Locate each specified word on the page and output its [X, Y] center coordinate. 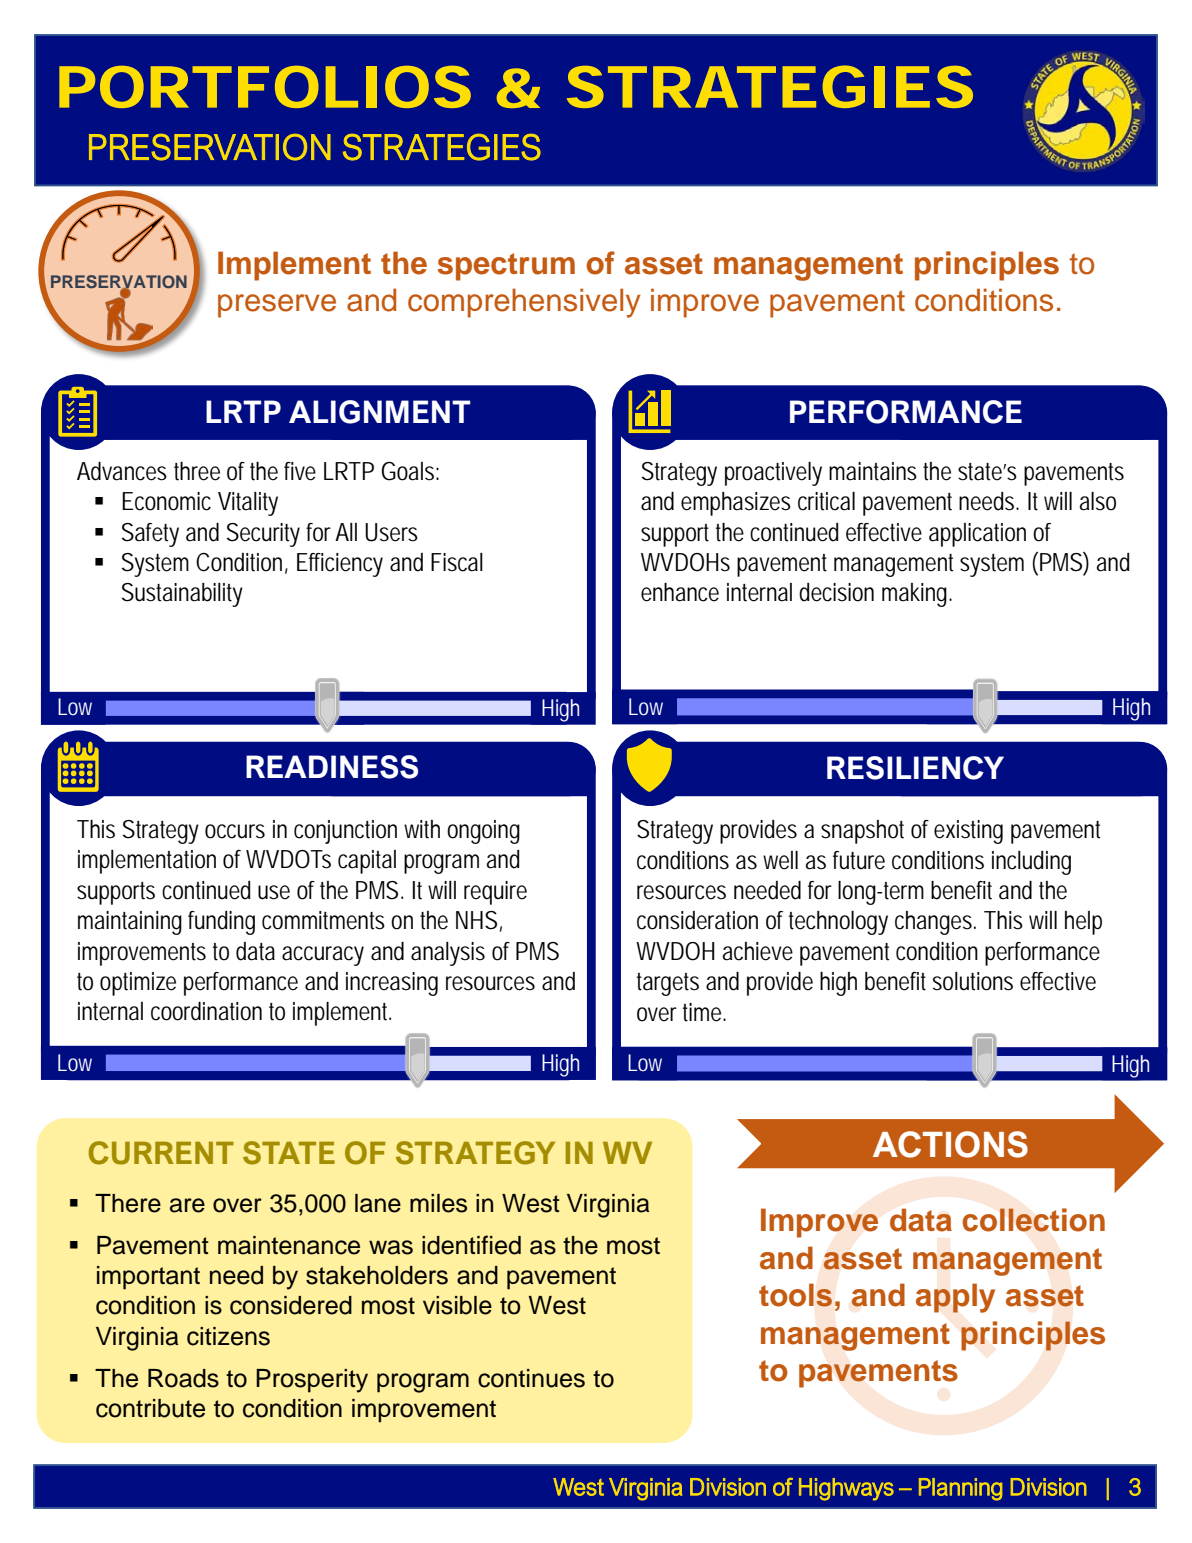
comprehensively [524, 303]
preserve [277, 306]
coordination [206, 1011]
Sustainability [182, 595]
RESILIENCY [915, 768]
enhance [680, 592]
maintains [873, 471]
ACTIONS [950, 1144]
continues [531, 1378]
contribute [150, 1408]
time [704, 1012]
